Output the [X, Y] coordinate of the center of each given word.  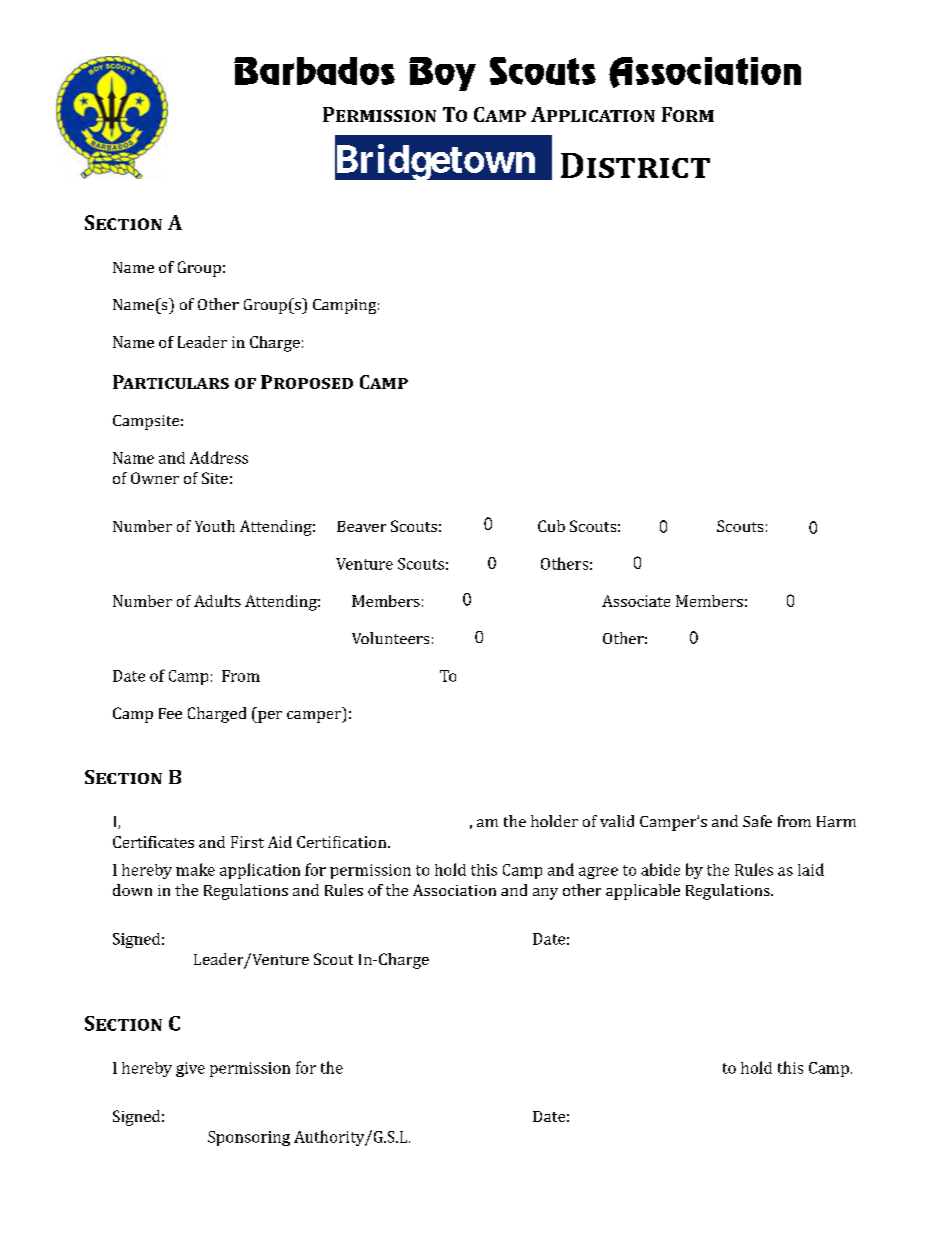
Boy [442, 74]
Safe [757, 821]
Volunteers [390, 638]
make [195, 869]
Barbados [314, 71]
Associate [636, 601]
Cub [551, 526]
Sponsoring [249, 1138]
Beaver [361, 526]
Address [219, 457]
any [545, 894]
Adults [217, 601]
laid [811, 869]
